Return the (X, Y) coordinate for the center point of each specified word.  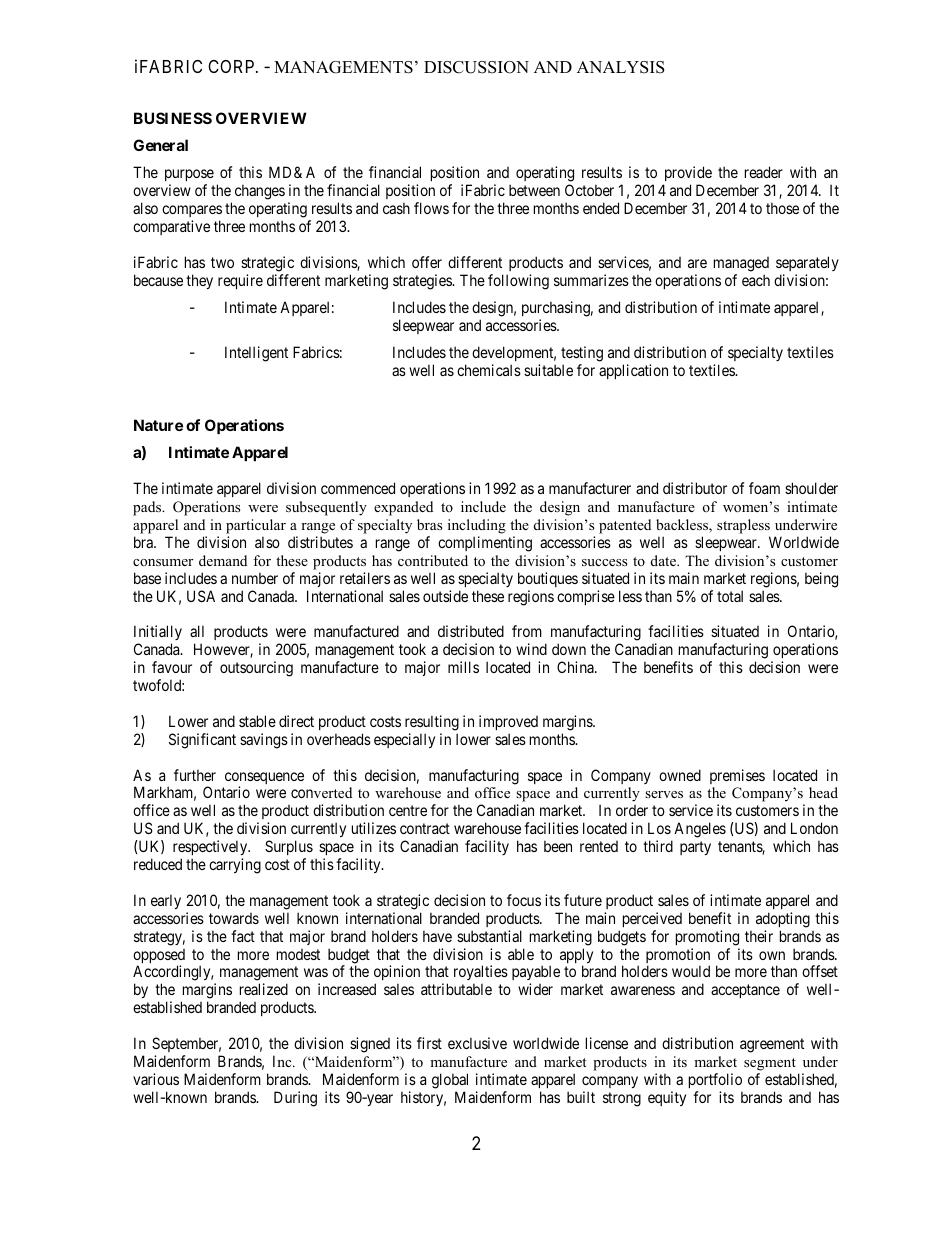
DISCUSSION (476, 67)
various (156, 1079)
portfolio (715, 1080)
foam (764, 488)
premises (737, 776)
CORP (232, 66)
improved (508, 722)
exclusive (477, 1043)
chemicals (489, 370)
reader (764, 172)
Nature (158, 425)
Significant (202, 741)
